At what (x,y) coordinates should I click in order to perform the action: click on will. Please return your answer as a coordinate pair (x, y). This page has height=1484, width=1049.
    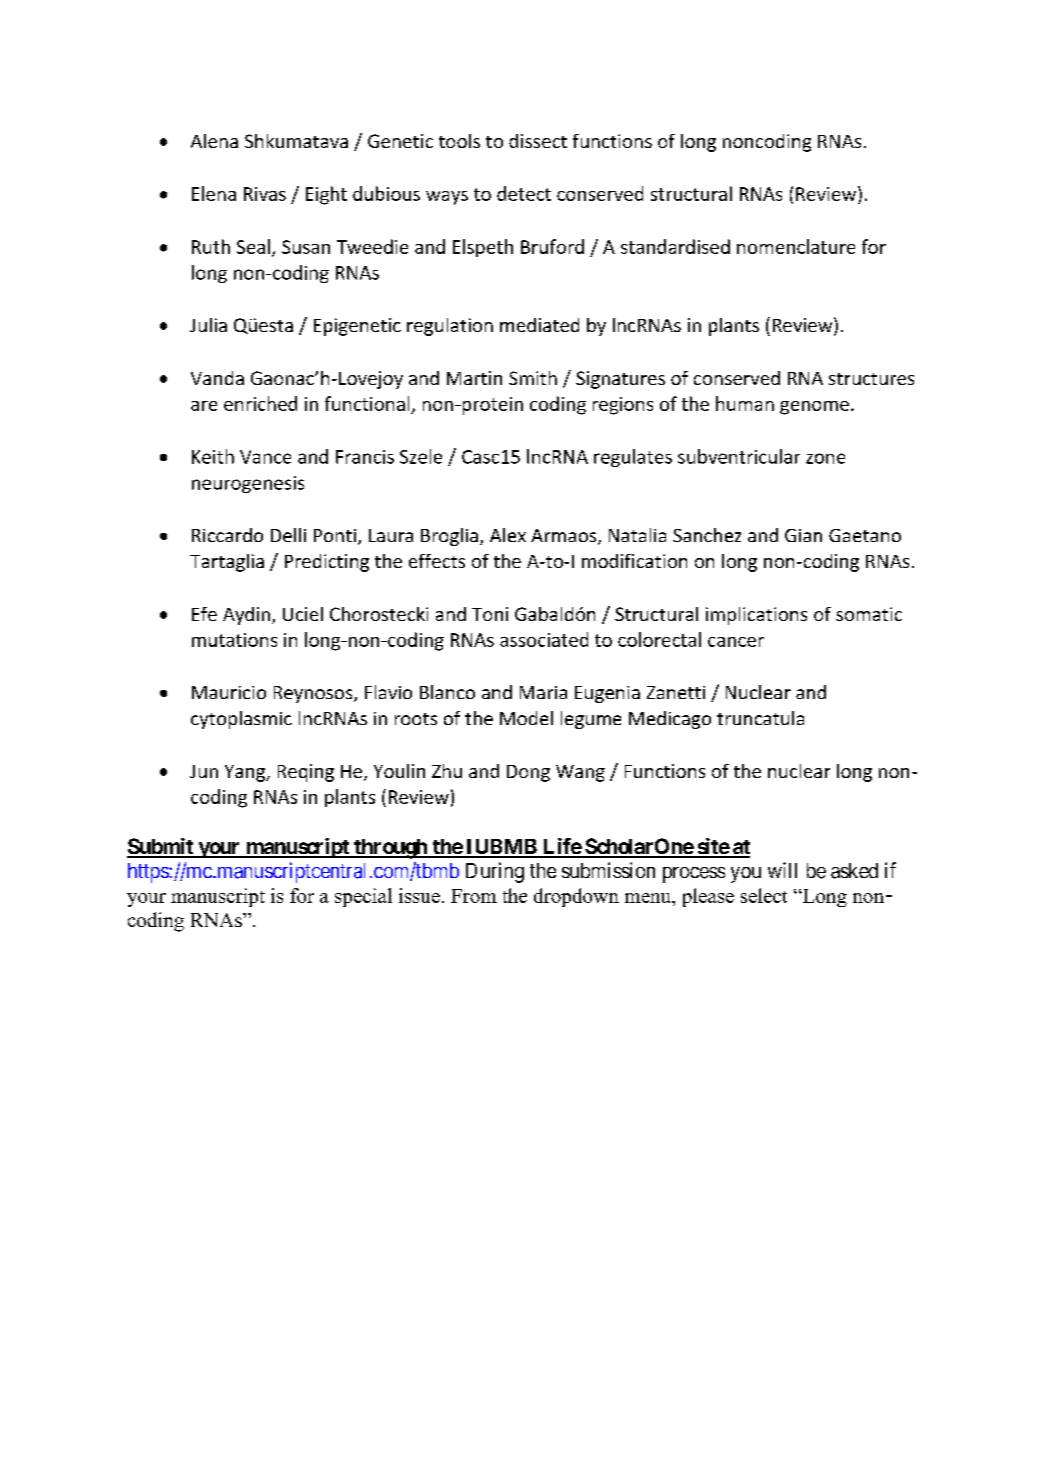
    Looking at the image, I should click on (782, 870).
